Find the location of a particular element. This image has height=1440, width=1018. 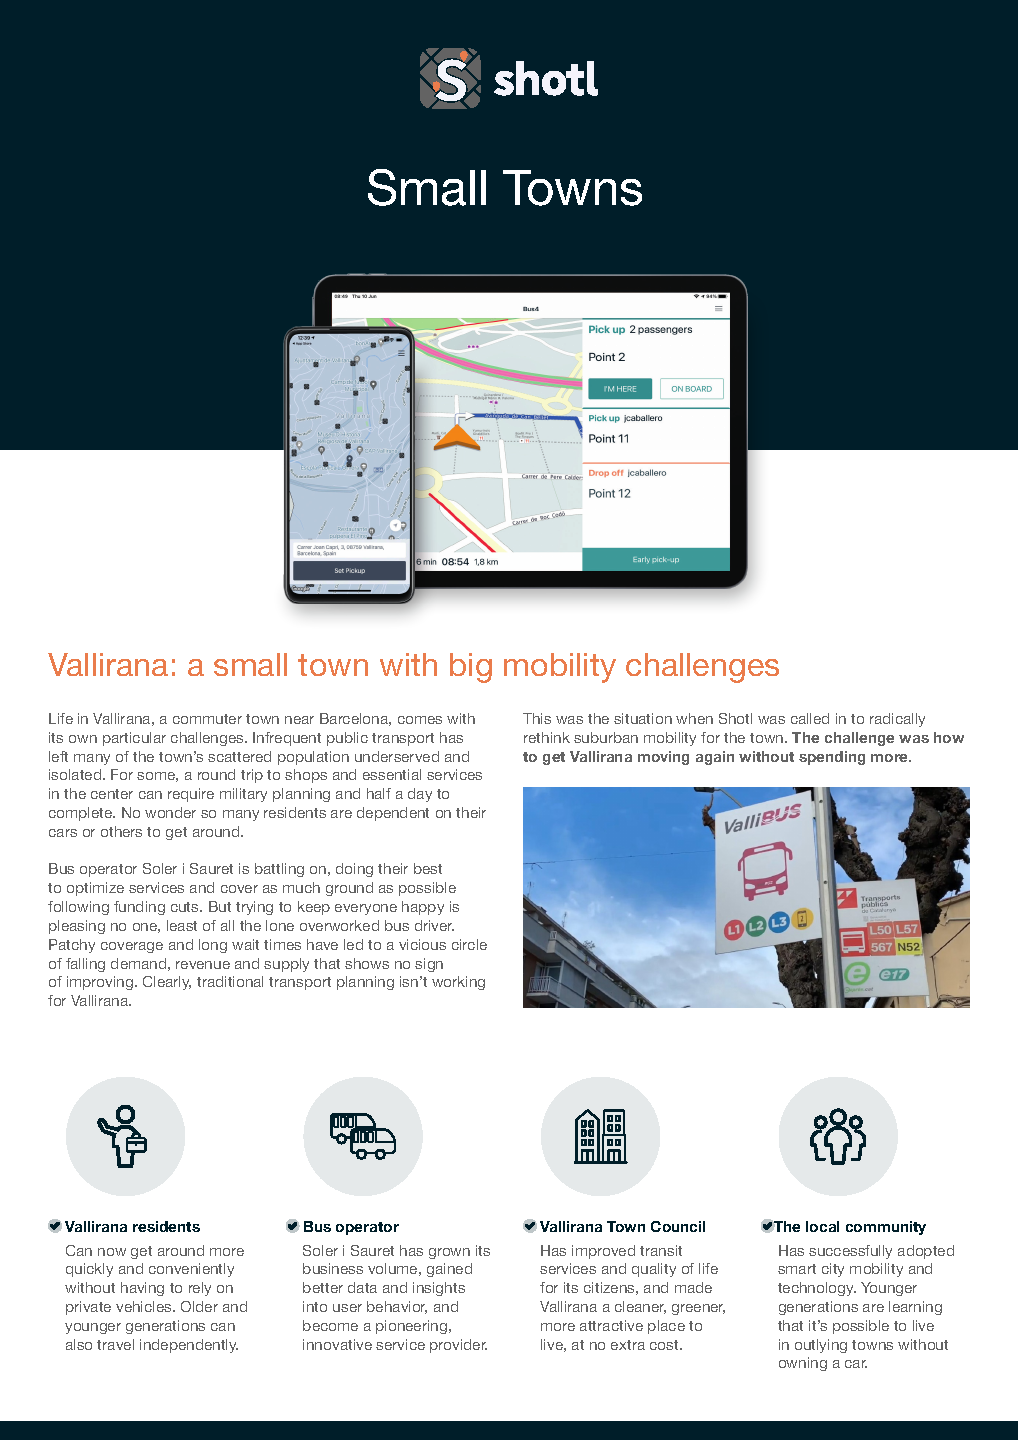

circle is located at coordinates (469, 944).
